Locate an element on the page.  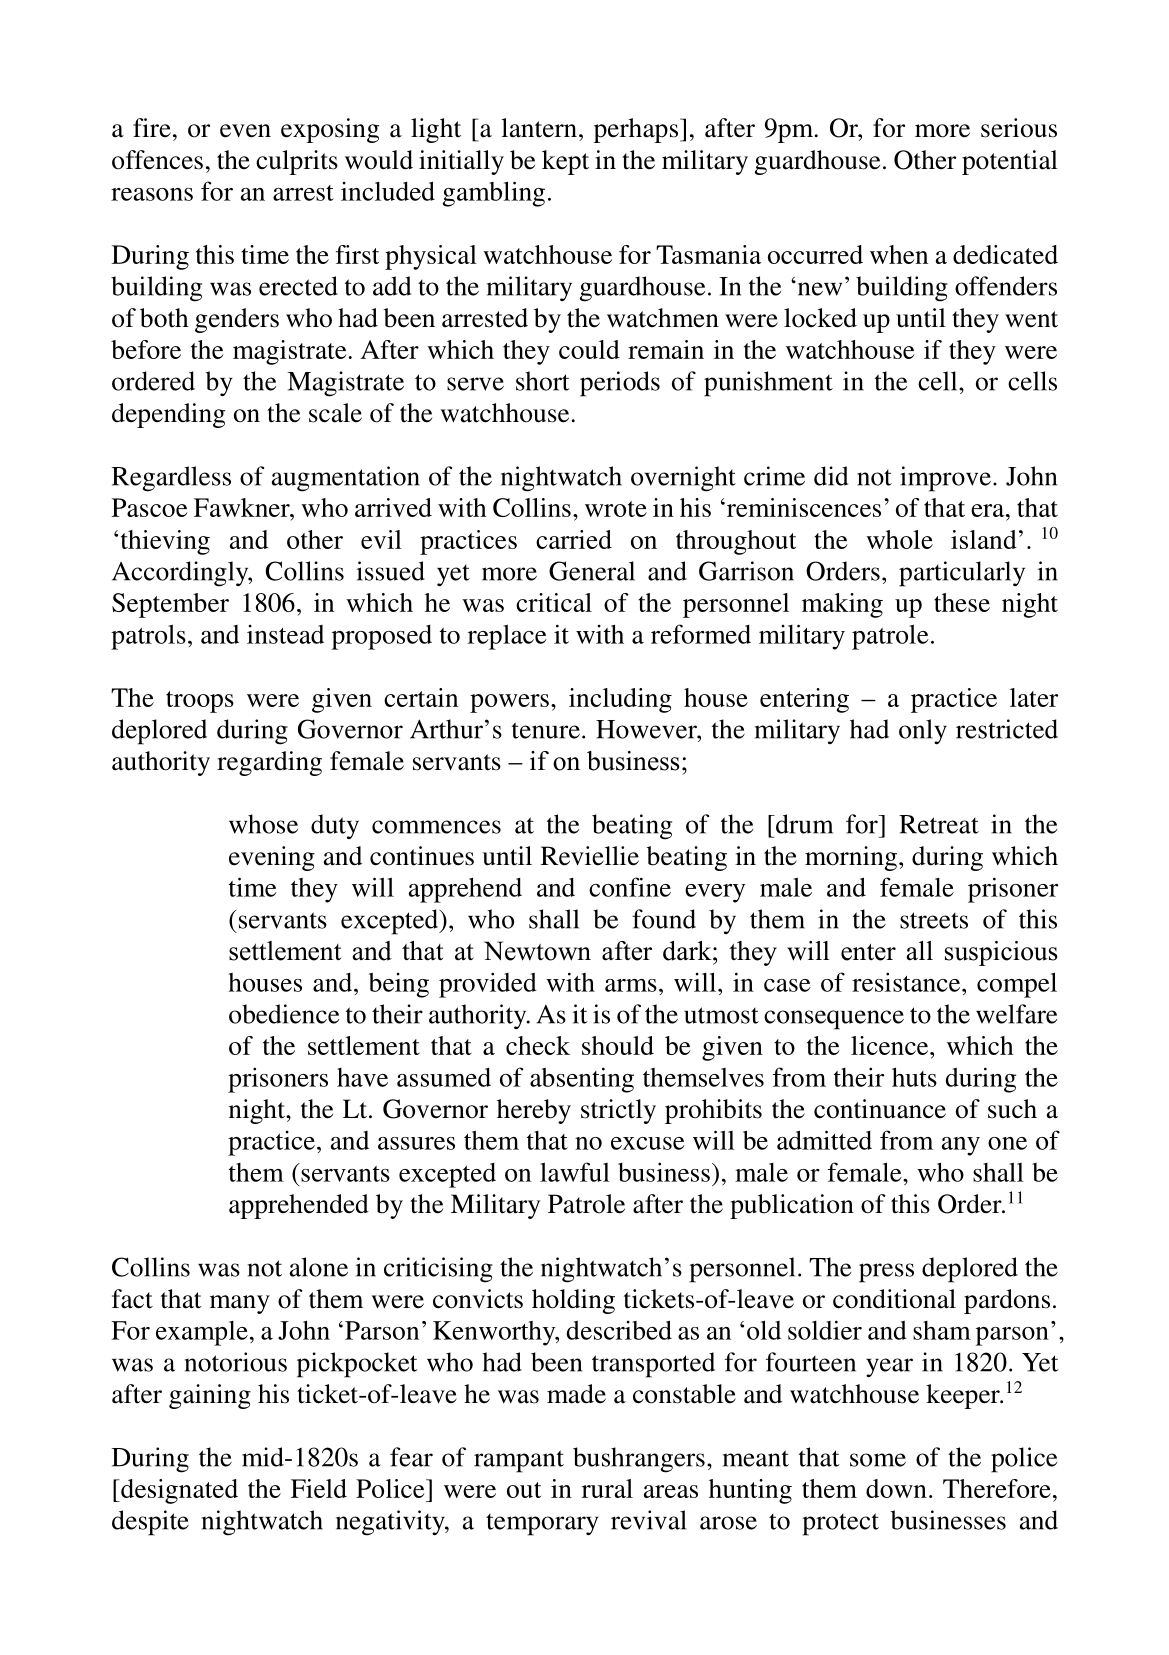
licence is located at coordinates (891, 1045).
